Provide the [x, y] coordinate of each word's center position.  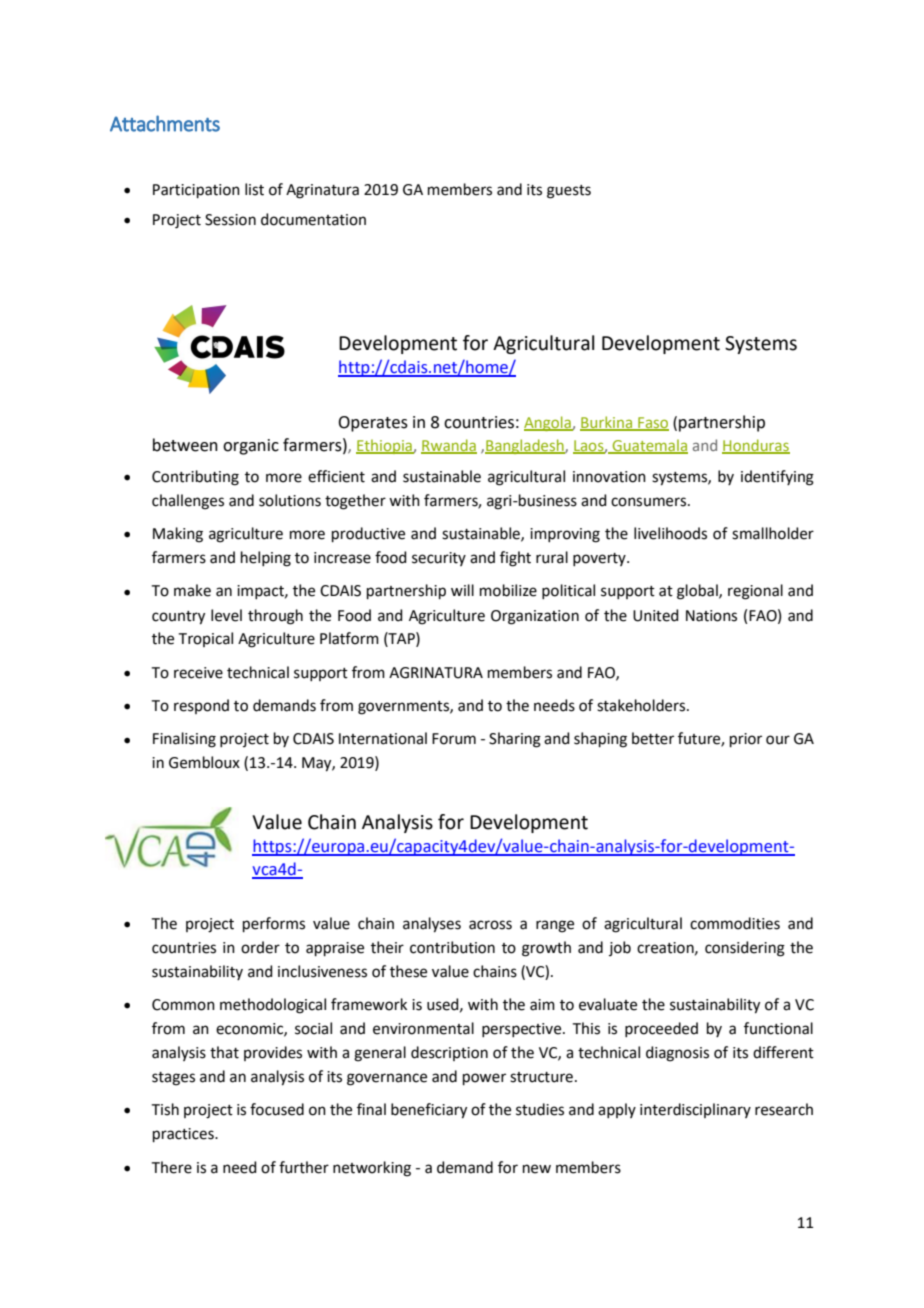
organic [251, 447]
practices [184, 1135]
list [254, 189]
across [490, 925]
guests [569, 192]
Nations [711, 616]
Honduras [756, 446]
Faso [652, 424]
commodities [735, 923]
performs [274, 924]
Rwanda [449, 446]
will [462, 590]
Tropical [206, 639]
